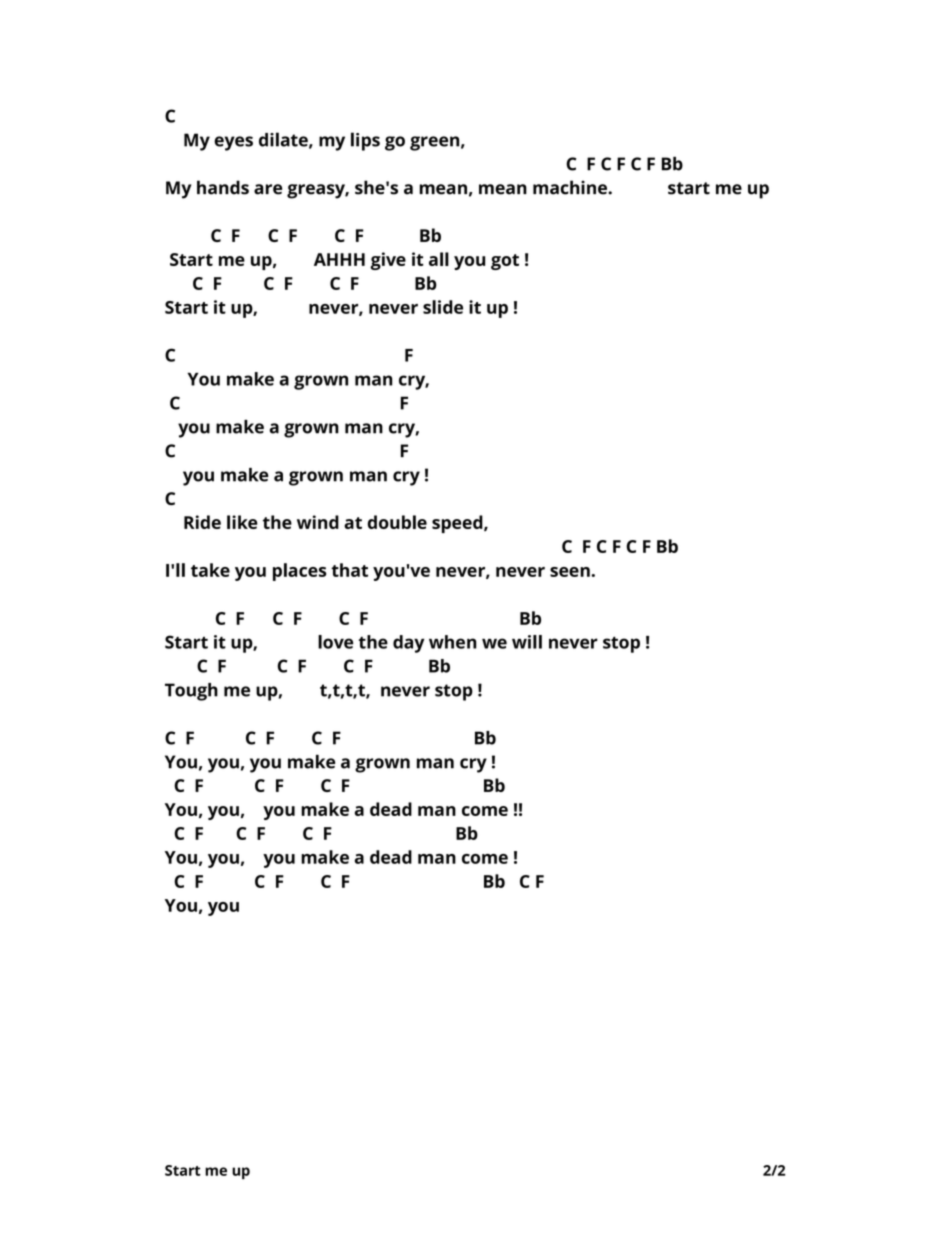 This image has width=952, height=1233. What do you see at coordinates (397, 522) in the image?
I see `double` at bounding box center [397, 522].
